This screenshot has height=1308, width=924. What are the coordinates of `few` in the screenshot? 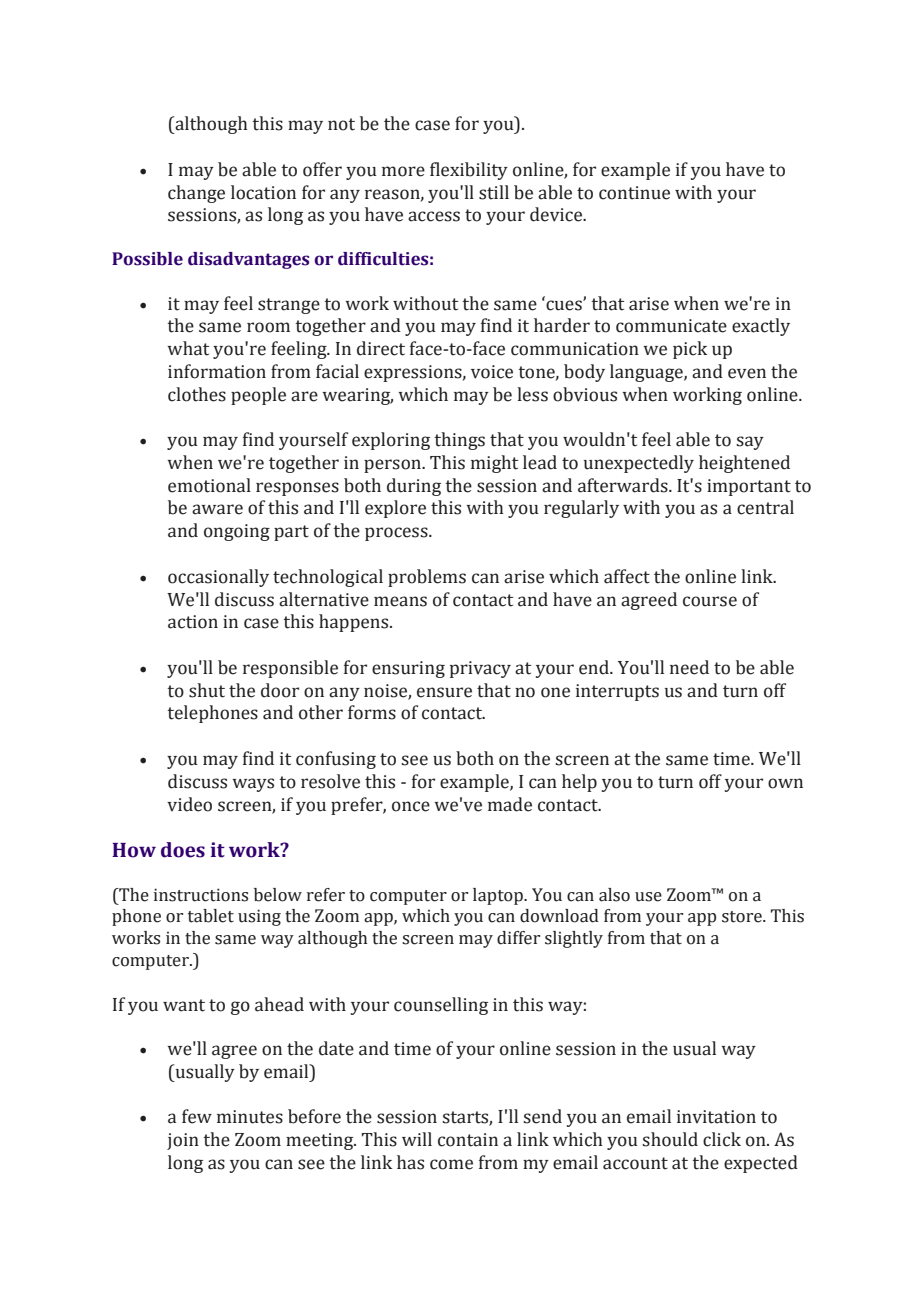 It's located at (197, 1116).
